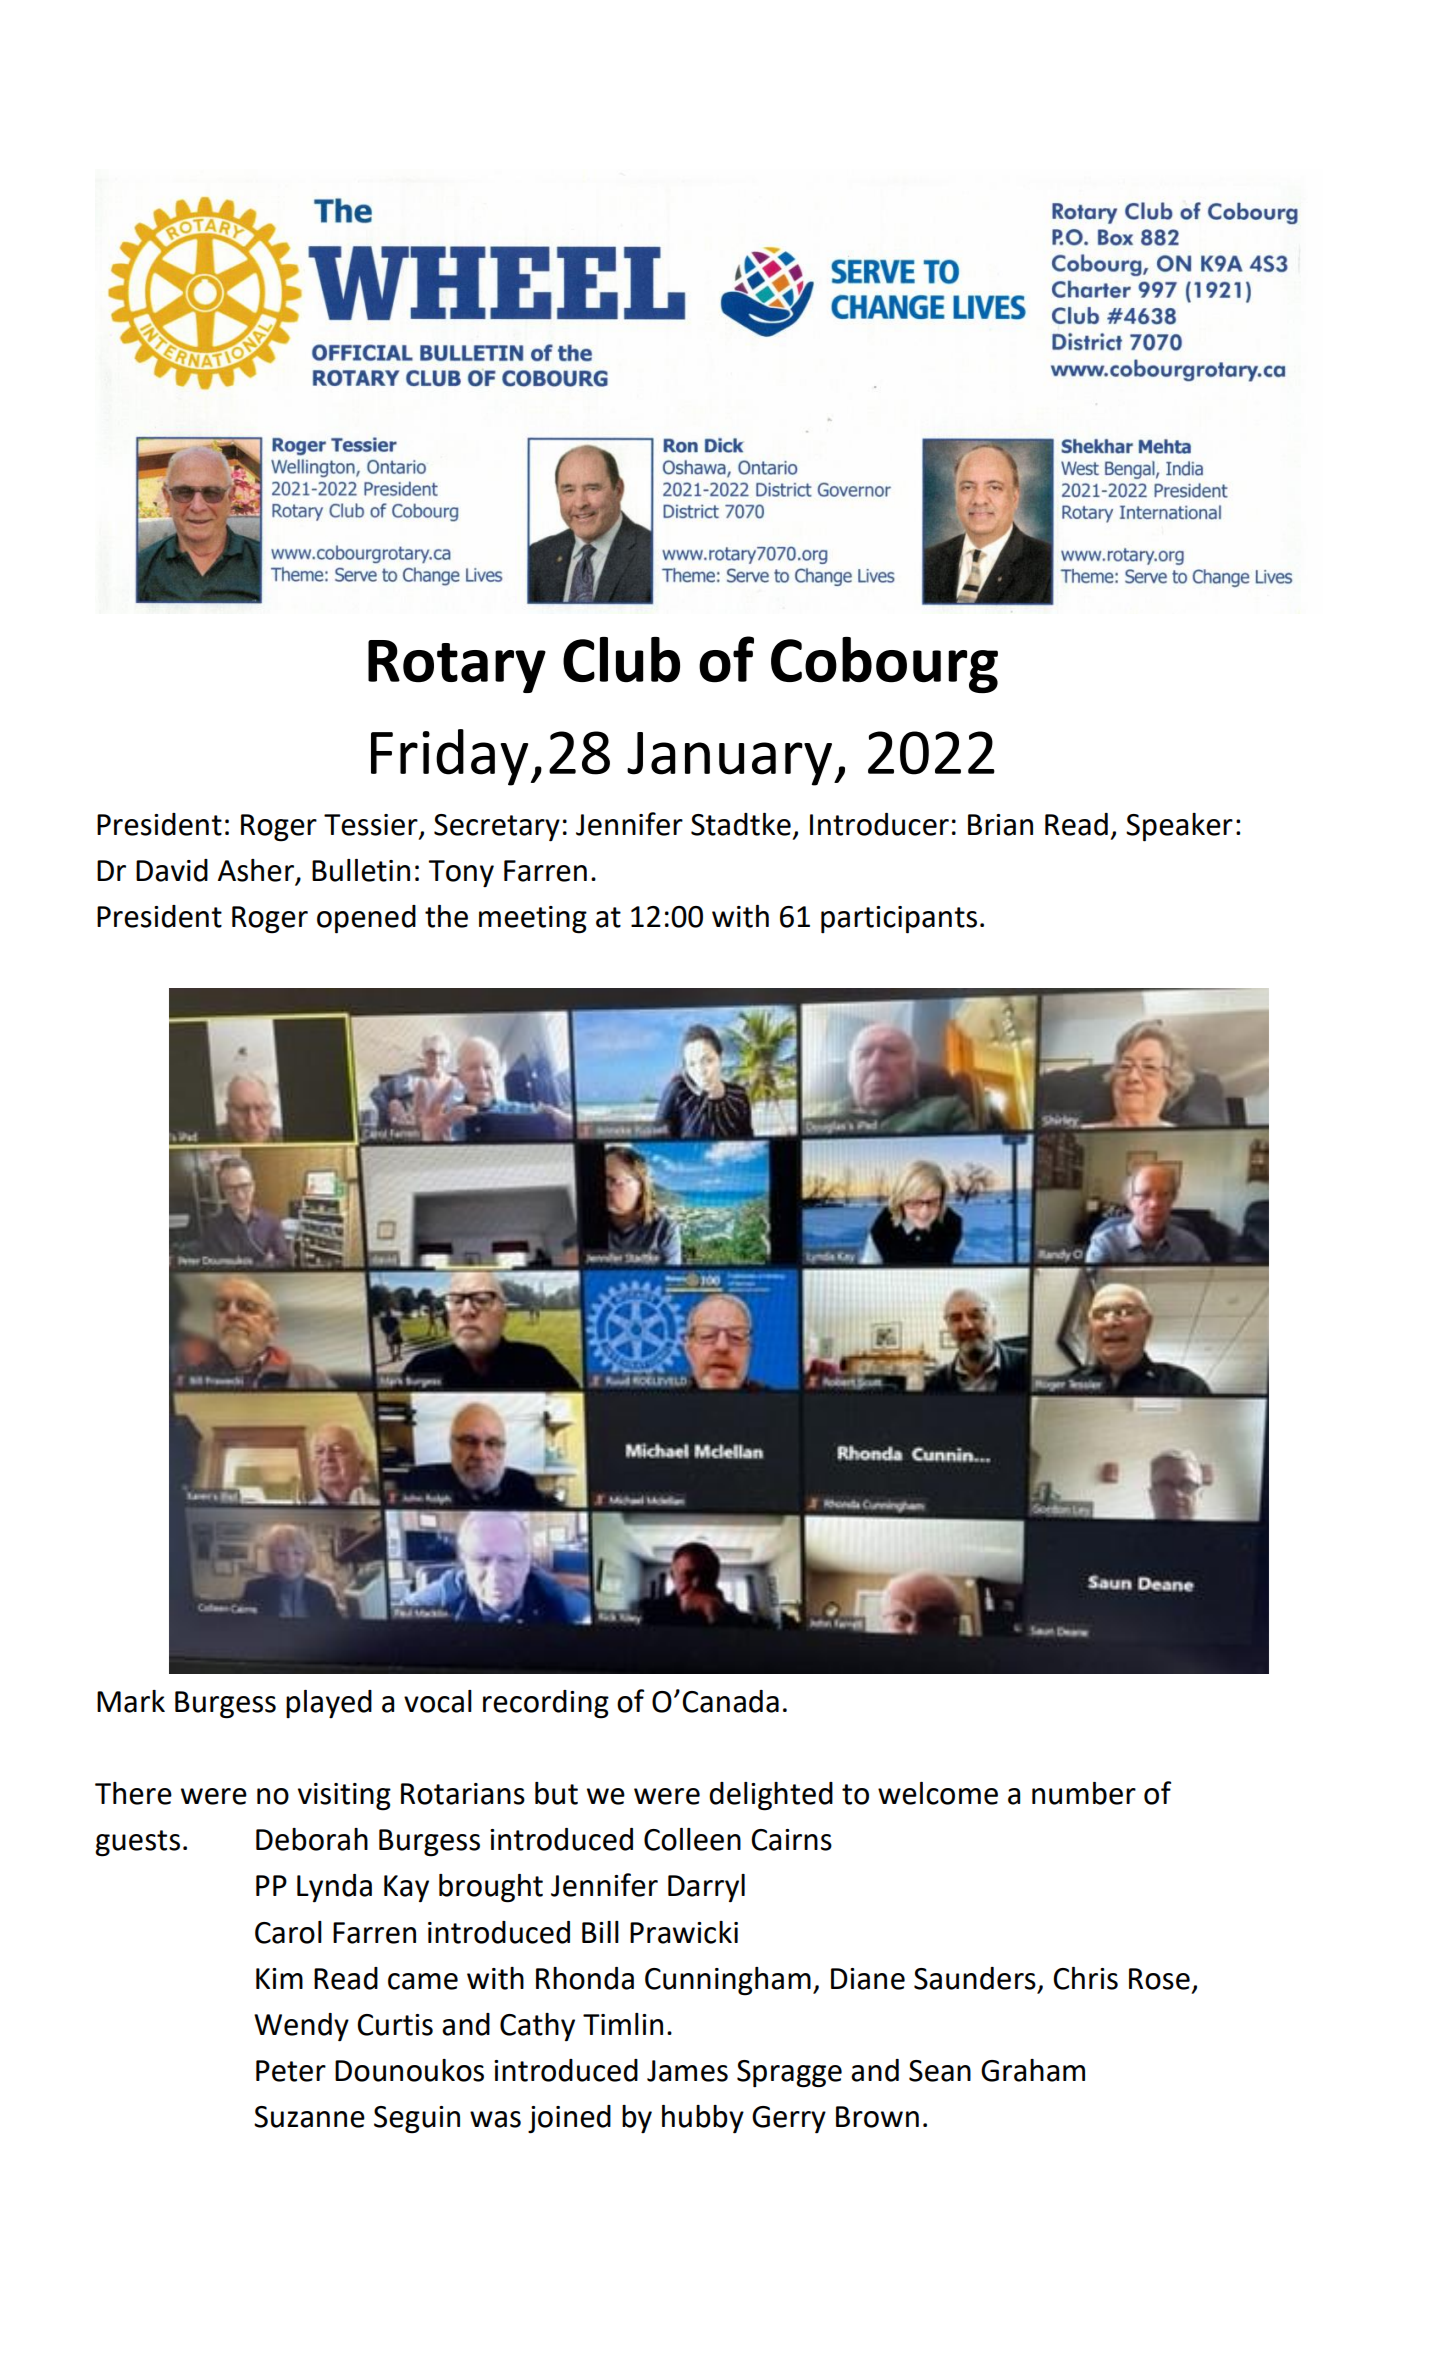  Describe the element at coordinates (366, 919) in the page. I see `opened` at that location.
